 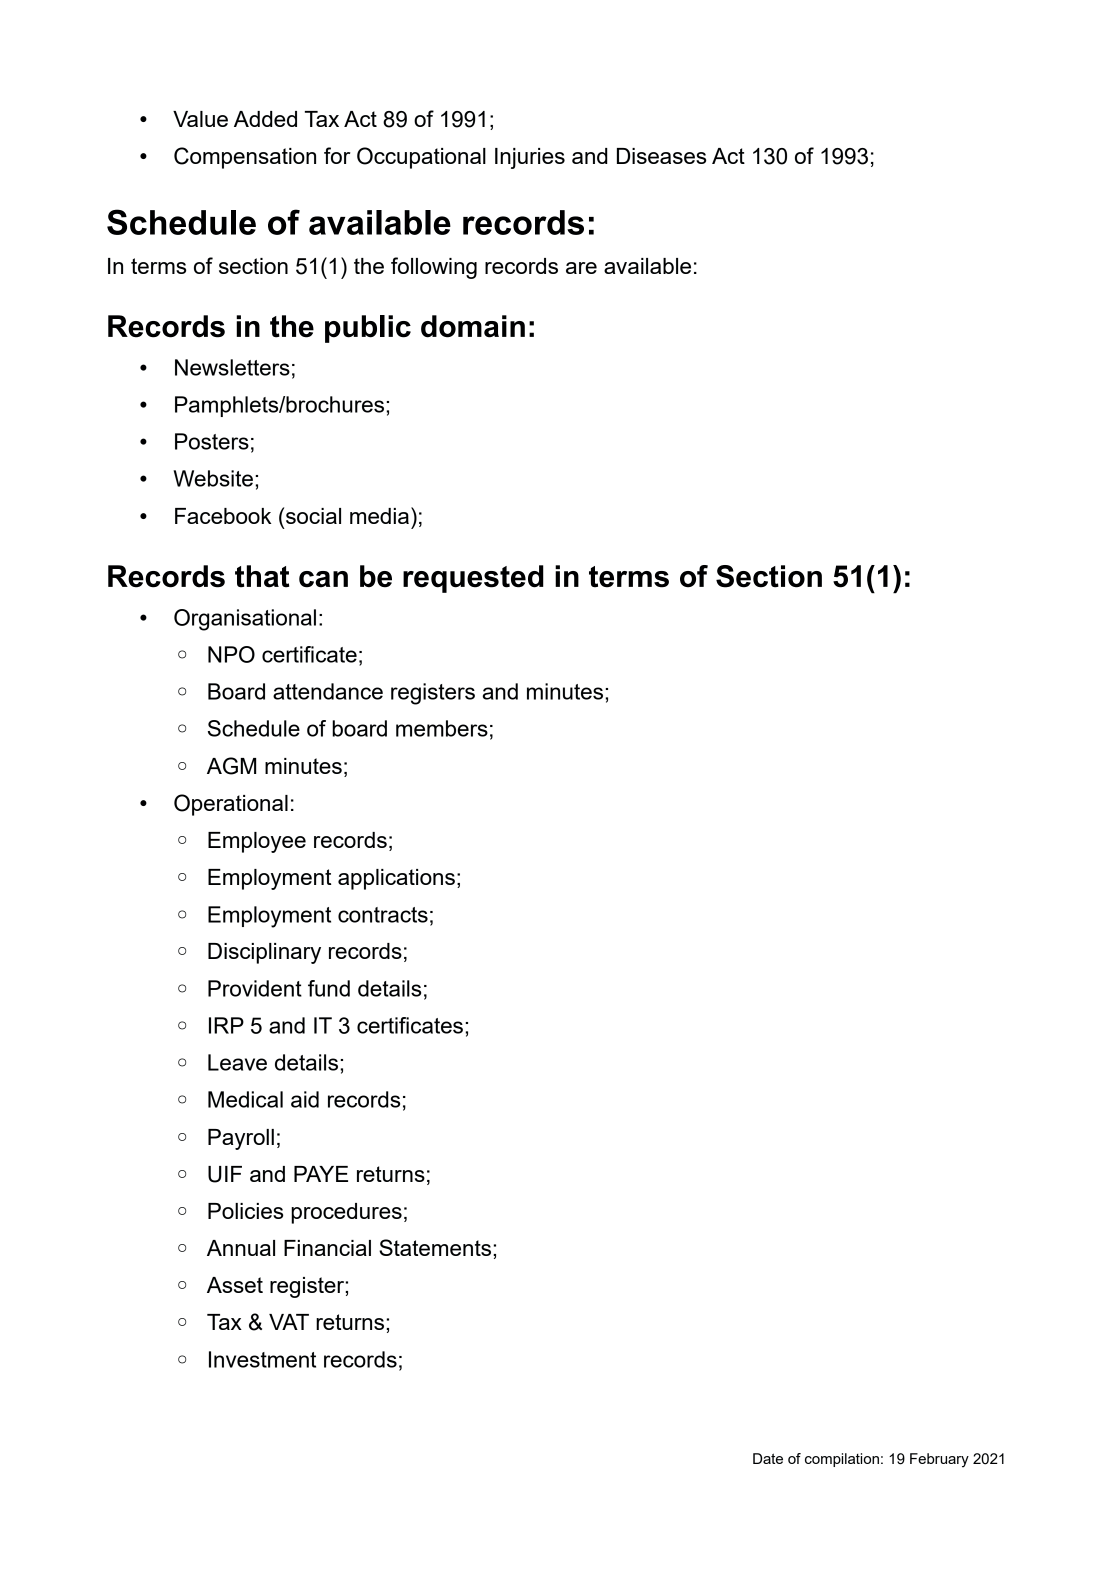 What do you see at coordinates (530, 158) in the document?
I see `Injuries` at bounding box center [530, 158].
